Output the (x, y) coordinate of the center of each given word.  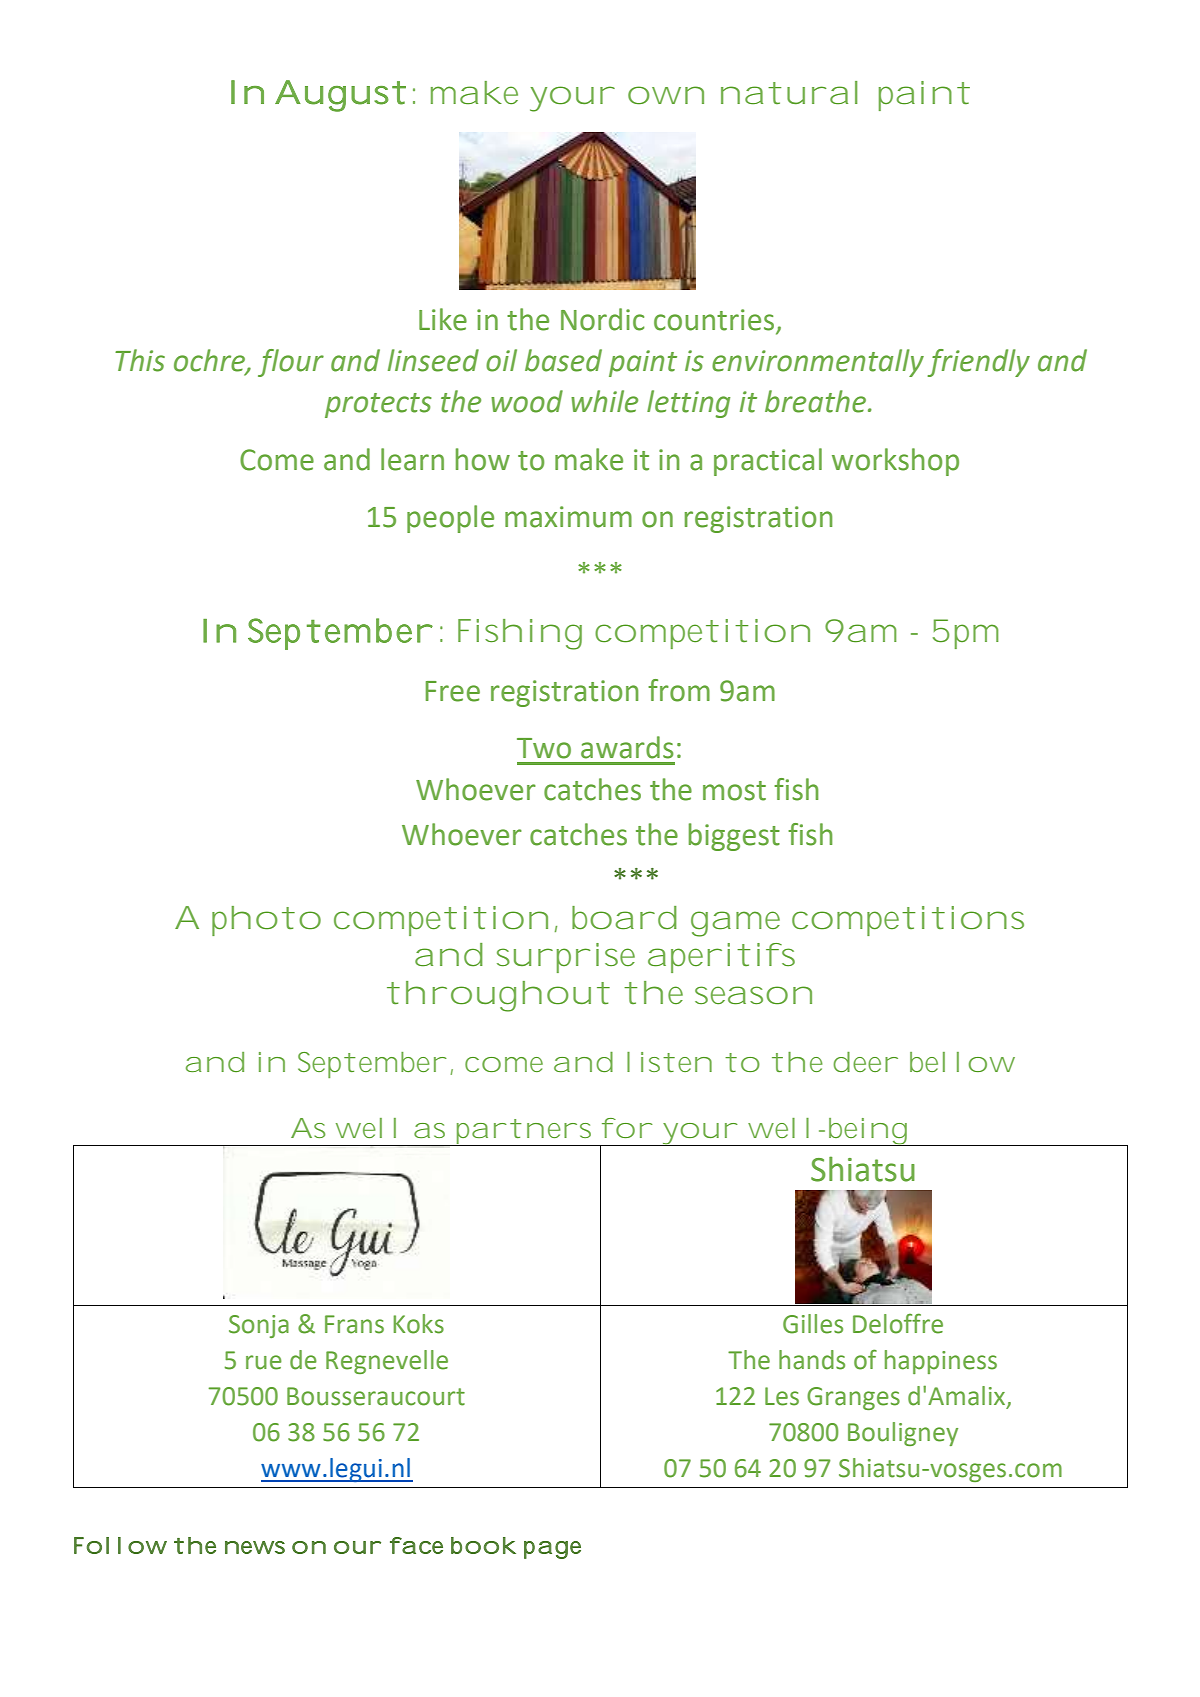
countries (715, 321)
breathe (817, 401)
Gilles (813, 1324)
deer (864, 1062)
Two (544, 748)
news (255, 1547)
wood (527, 401)
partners (525, 1132)
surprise (566, 958)
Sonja (259, 1326)
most (734, 791)
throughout (498, 996)
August (340, 96)
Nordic (602, 319)
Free (453, 691)
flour (291, 363)
